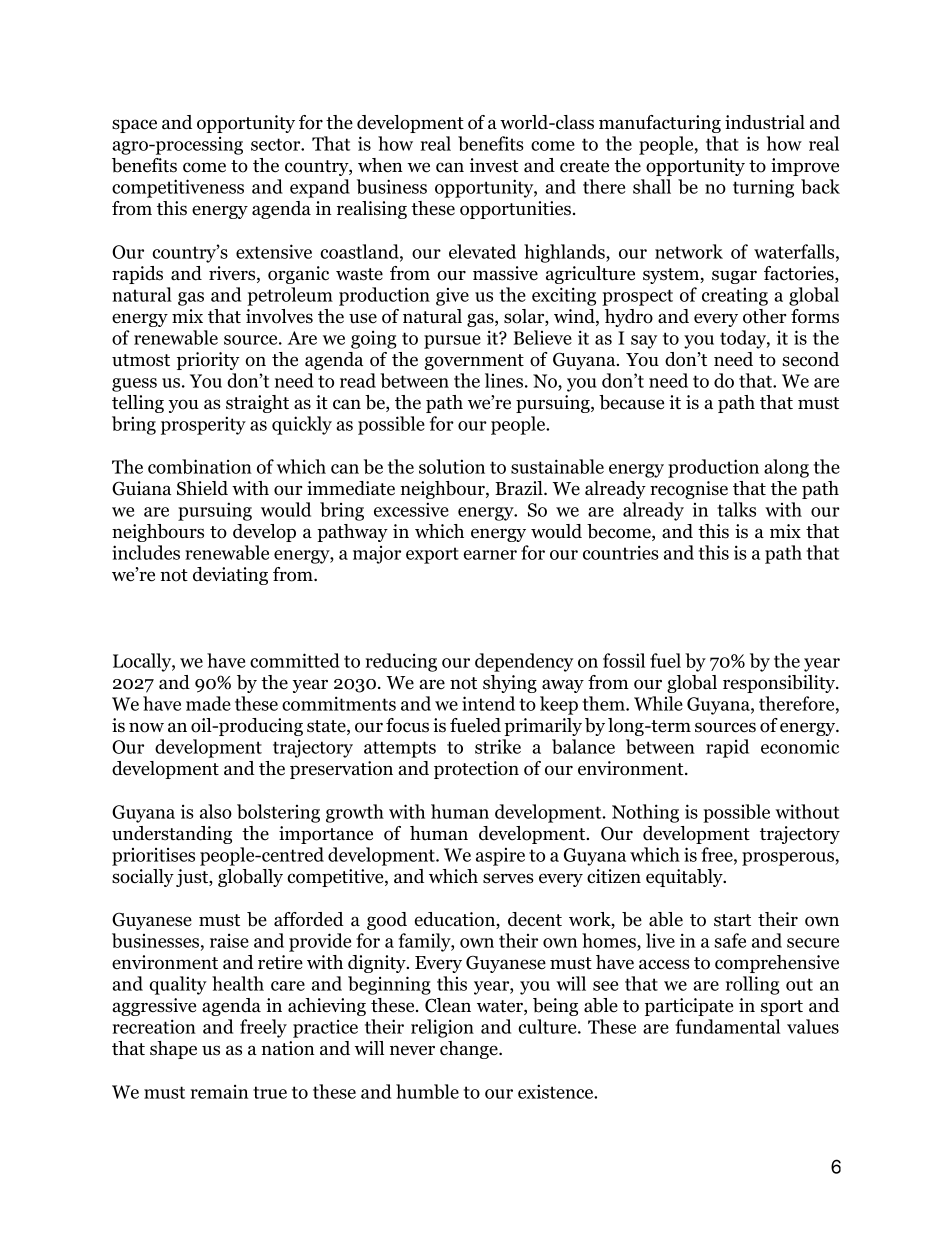  Describe the element at coordinates (219, 1092) in the screenshot. I see `remain` at that location.
